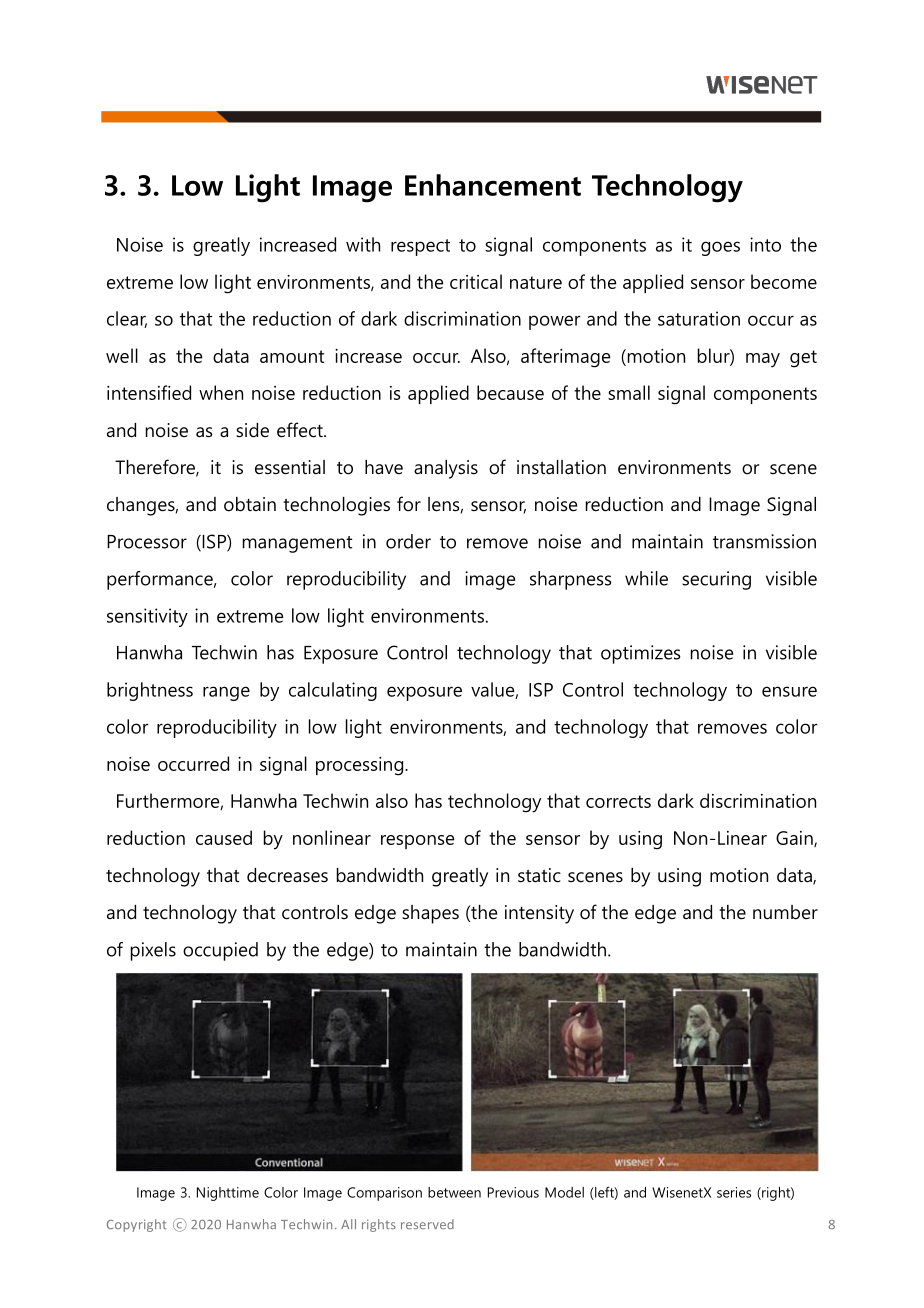 The width and height of the page is (924, 1308). I want to click on Nighttime, so click(228, 1194).
